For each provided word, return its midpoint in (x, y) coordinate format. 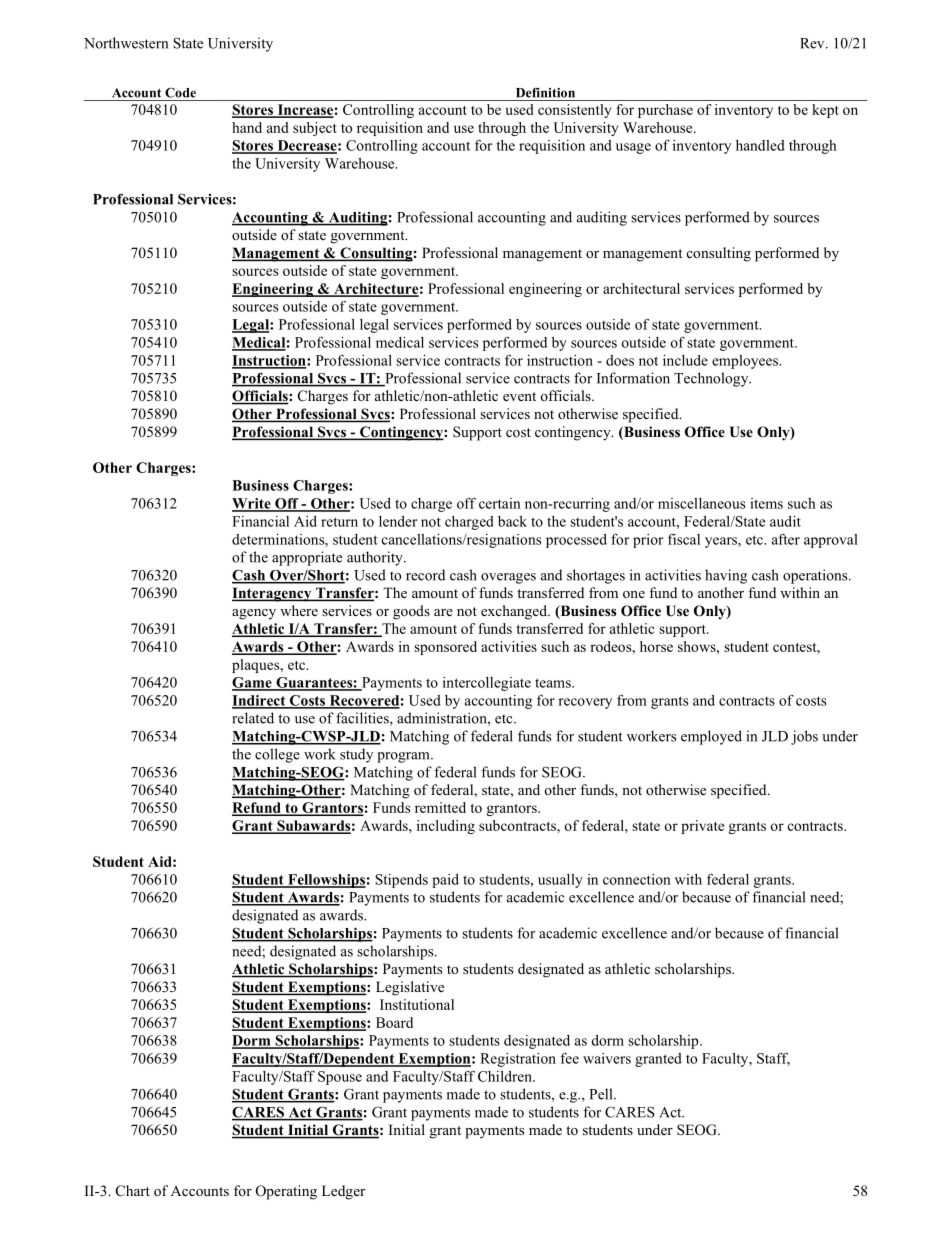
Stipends (401, 881)
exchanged (515, 612)
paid (445, 881)
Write (252, 504)
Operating (286, 1192)
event (519, 396)
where (299, 610)
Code (180, 92)
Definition (545, 93)
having (726, 576)
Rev (813, 43)
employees (746, 362)
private (702, 827)
